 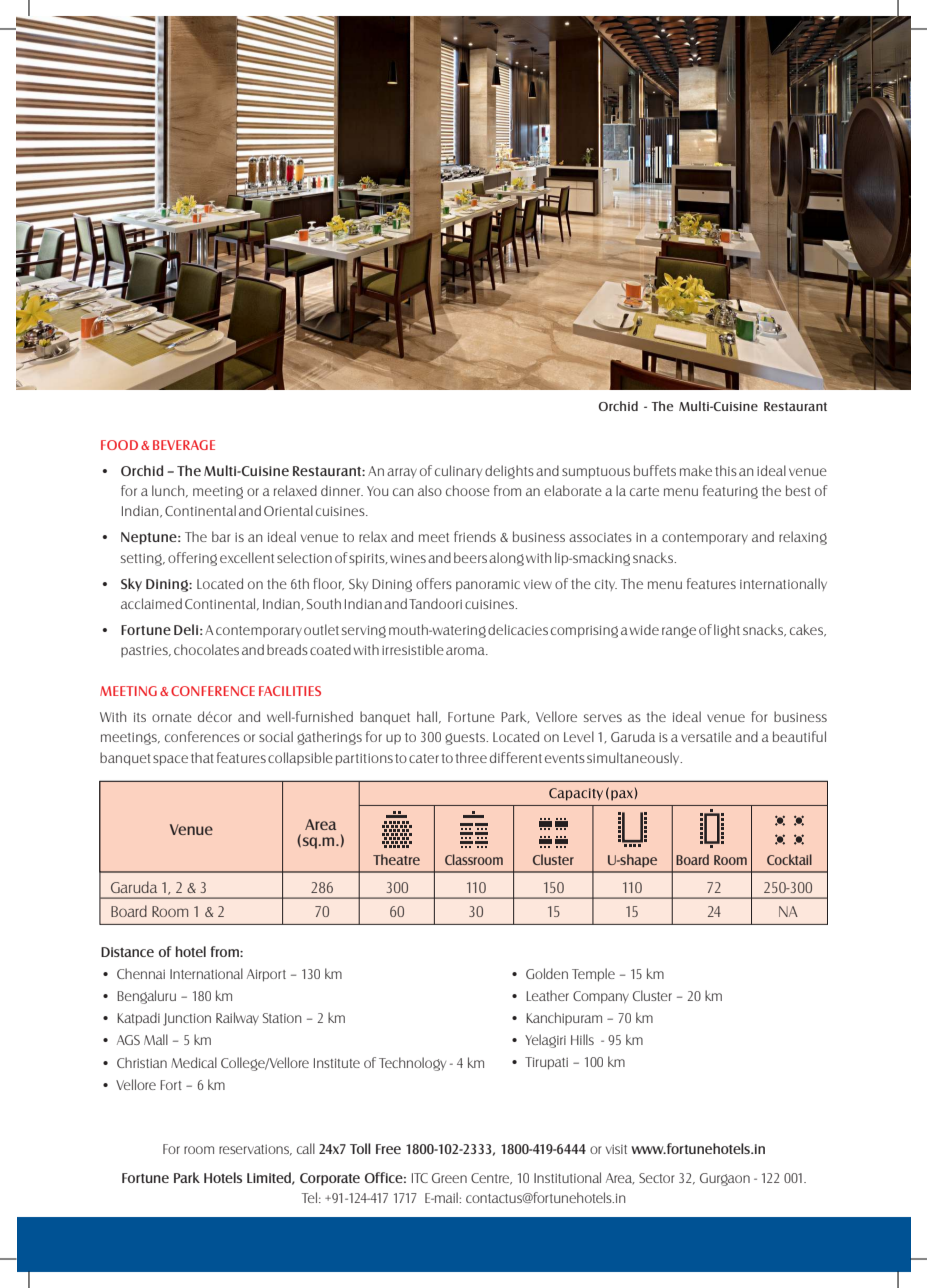 What do you see at coordinates (726, 470) in the page?
I see `this` at bounding box center [726, 470].
